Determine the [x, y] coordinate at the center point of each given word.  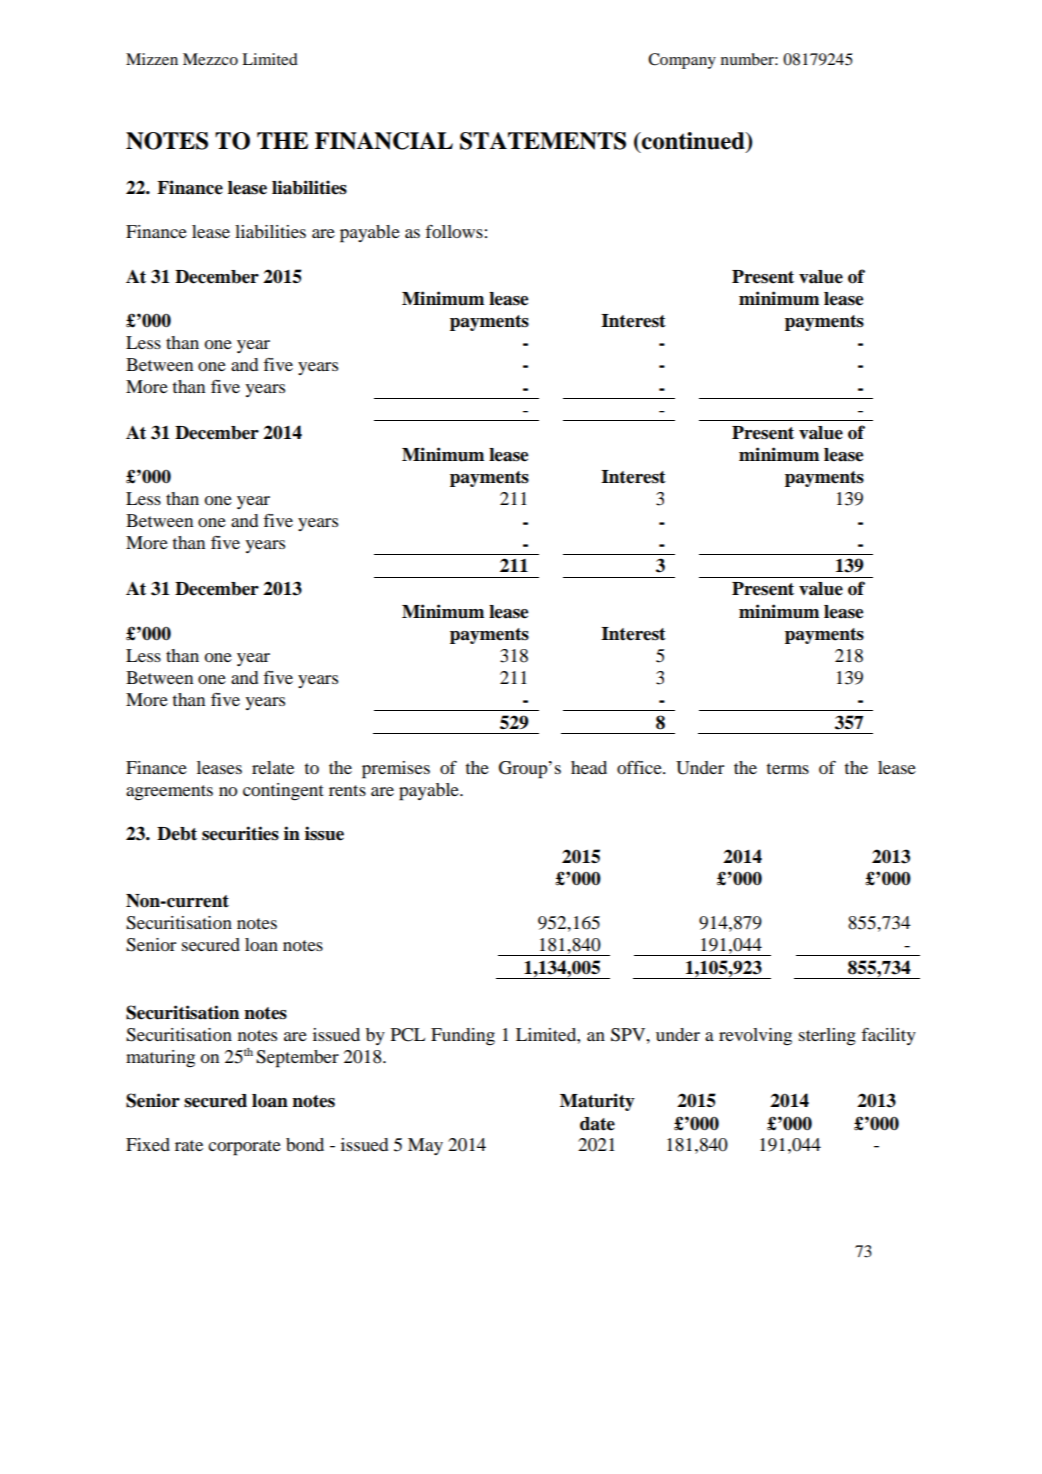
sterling [827, 1037]
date [597, 1124]
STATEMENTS [543, 141]
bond [305, 1144]
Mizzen [152, 59]
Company [682, 61]
